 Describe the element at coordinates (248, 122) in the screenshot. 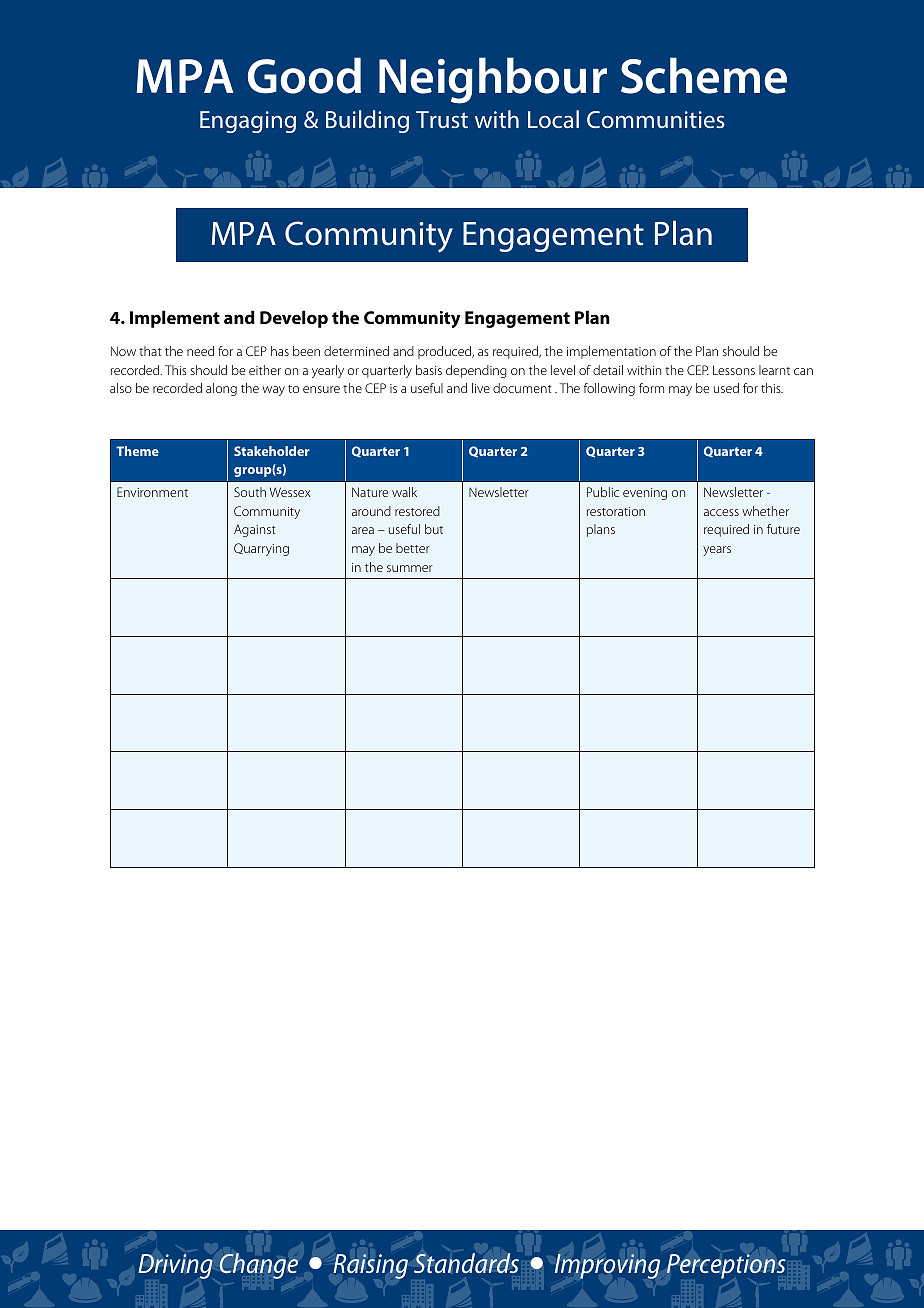

I see `Engaging` at that location.
